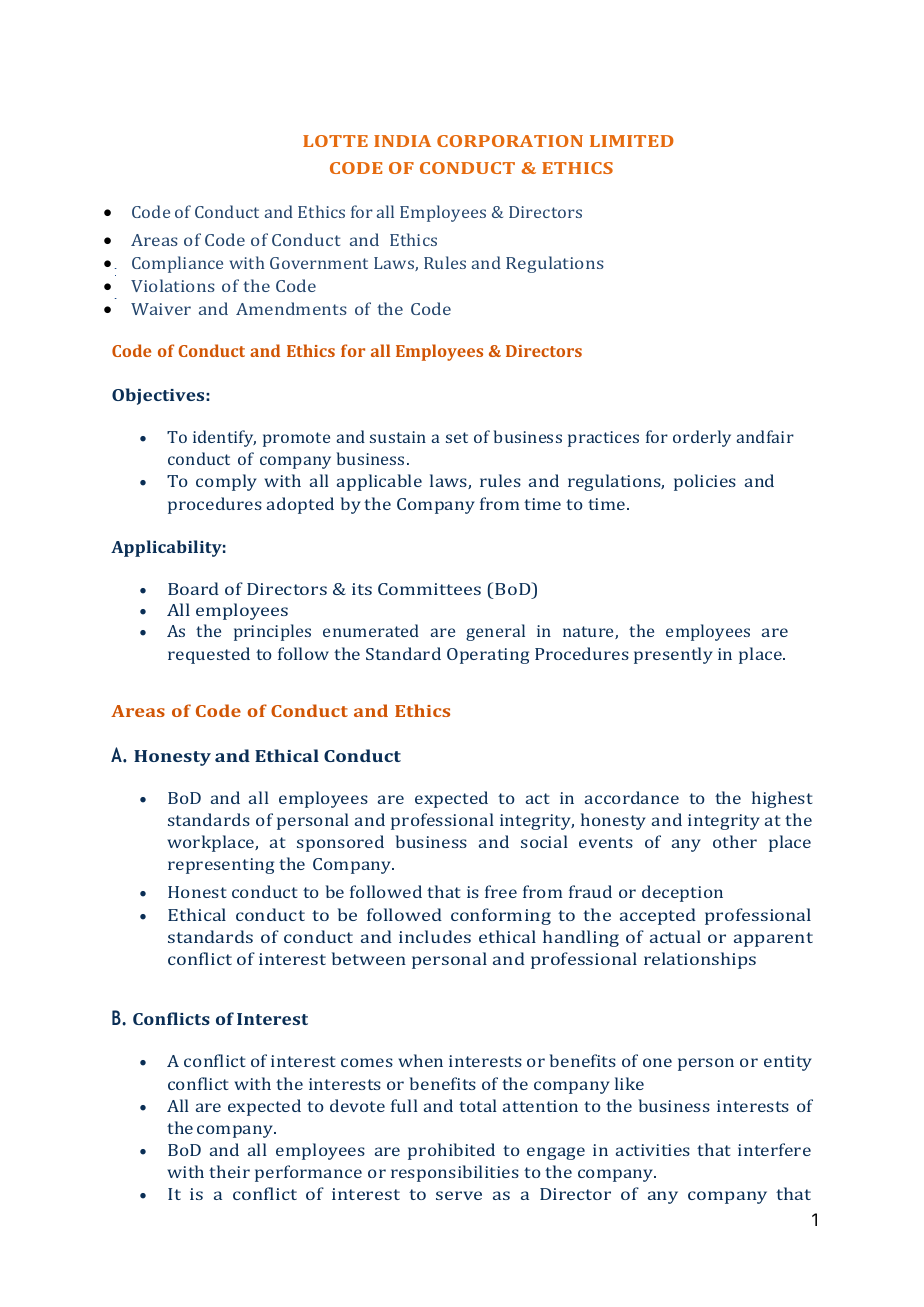 This document has height=1307, width=924. Describe the element at coordinates (335, 141) in the document. I see `LOTTE` at that location.
